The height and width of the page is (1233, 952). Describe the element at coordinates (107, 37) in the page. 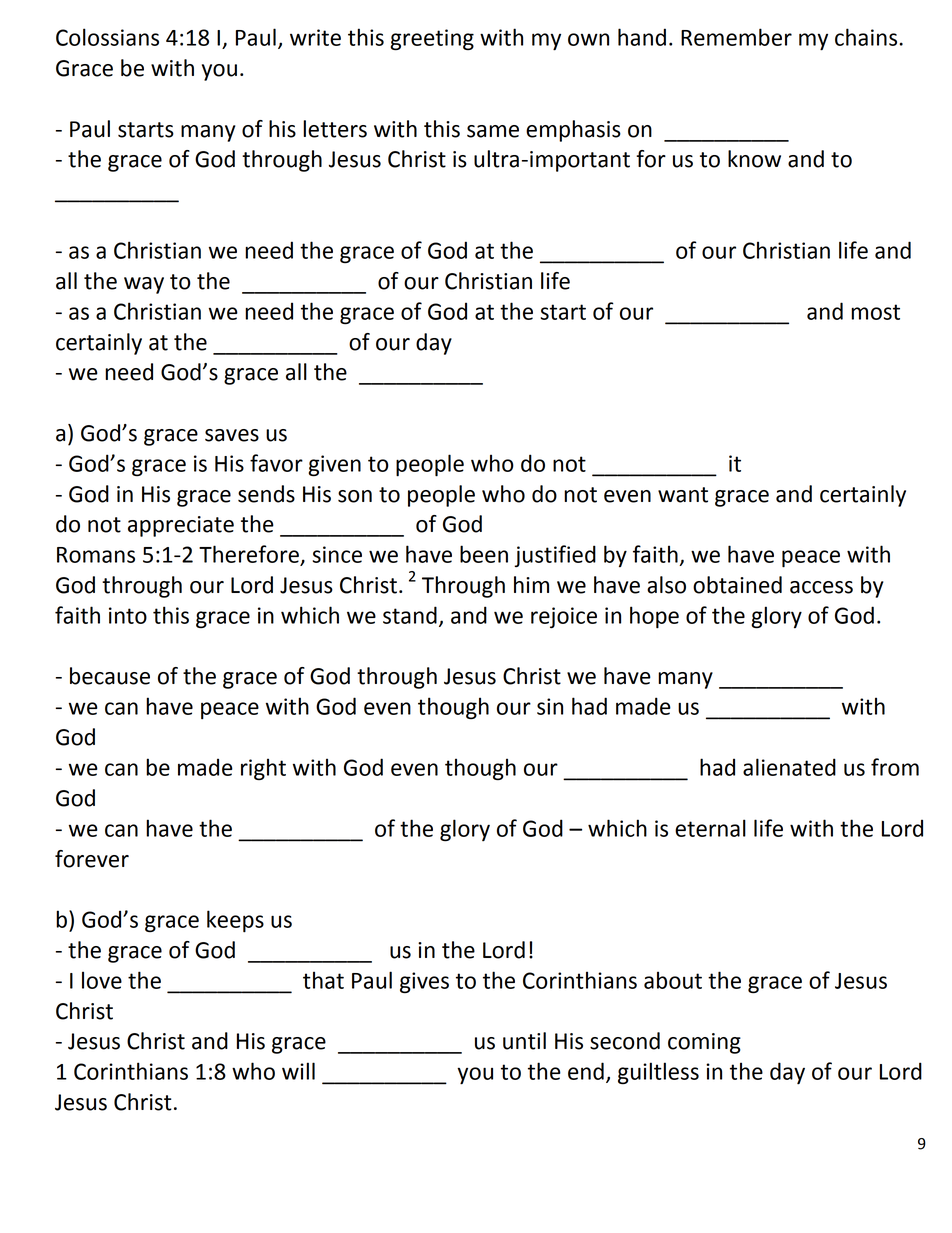

I see `Colossians` at that location.
